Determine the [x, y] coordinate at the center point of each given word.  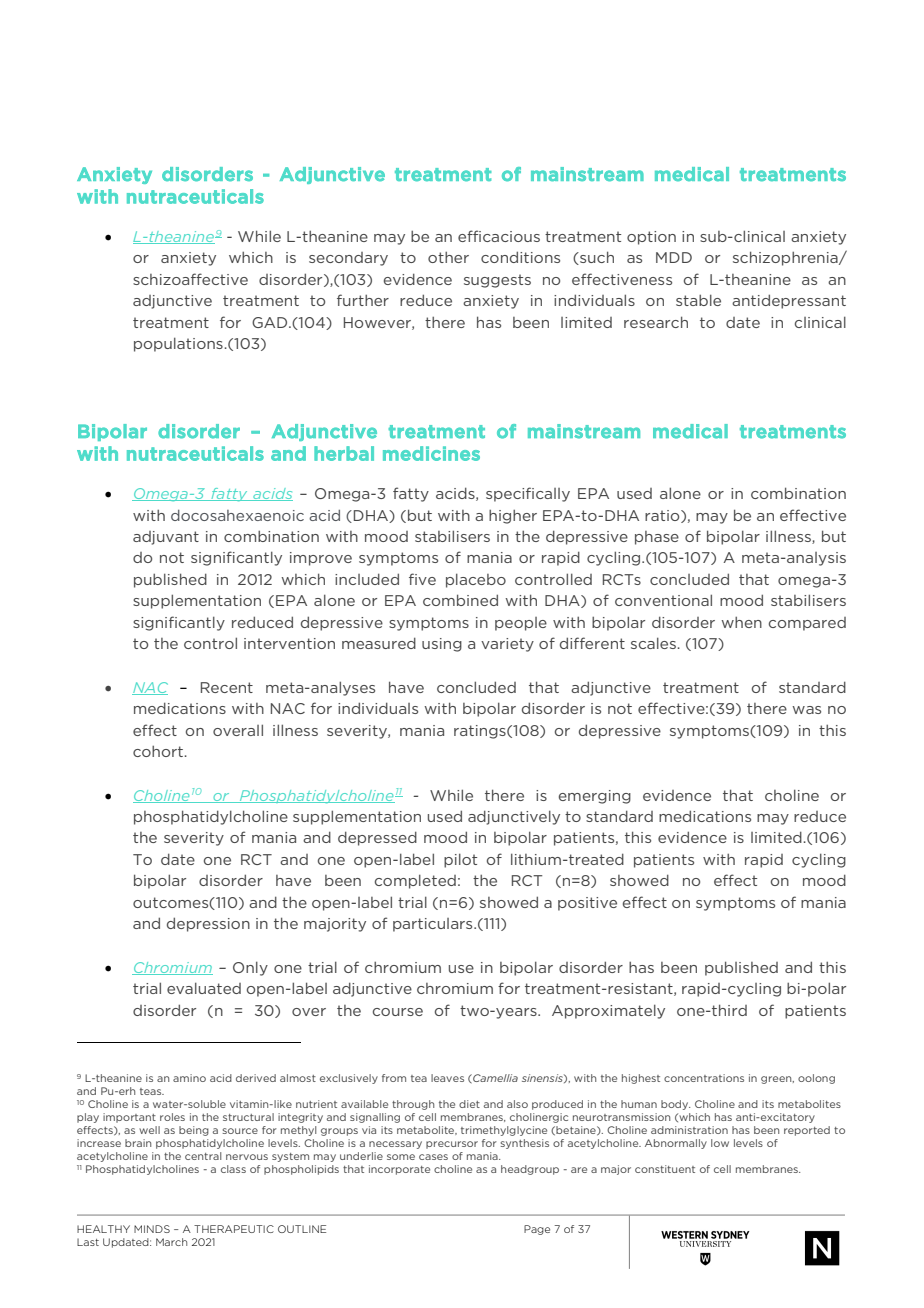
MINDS [152, 1229]
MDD [674, 257]
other [448, 257]
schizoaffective [190, 279]
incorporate [399, 1170]
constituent [665, 1169]
